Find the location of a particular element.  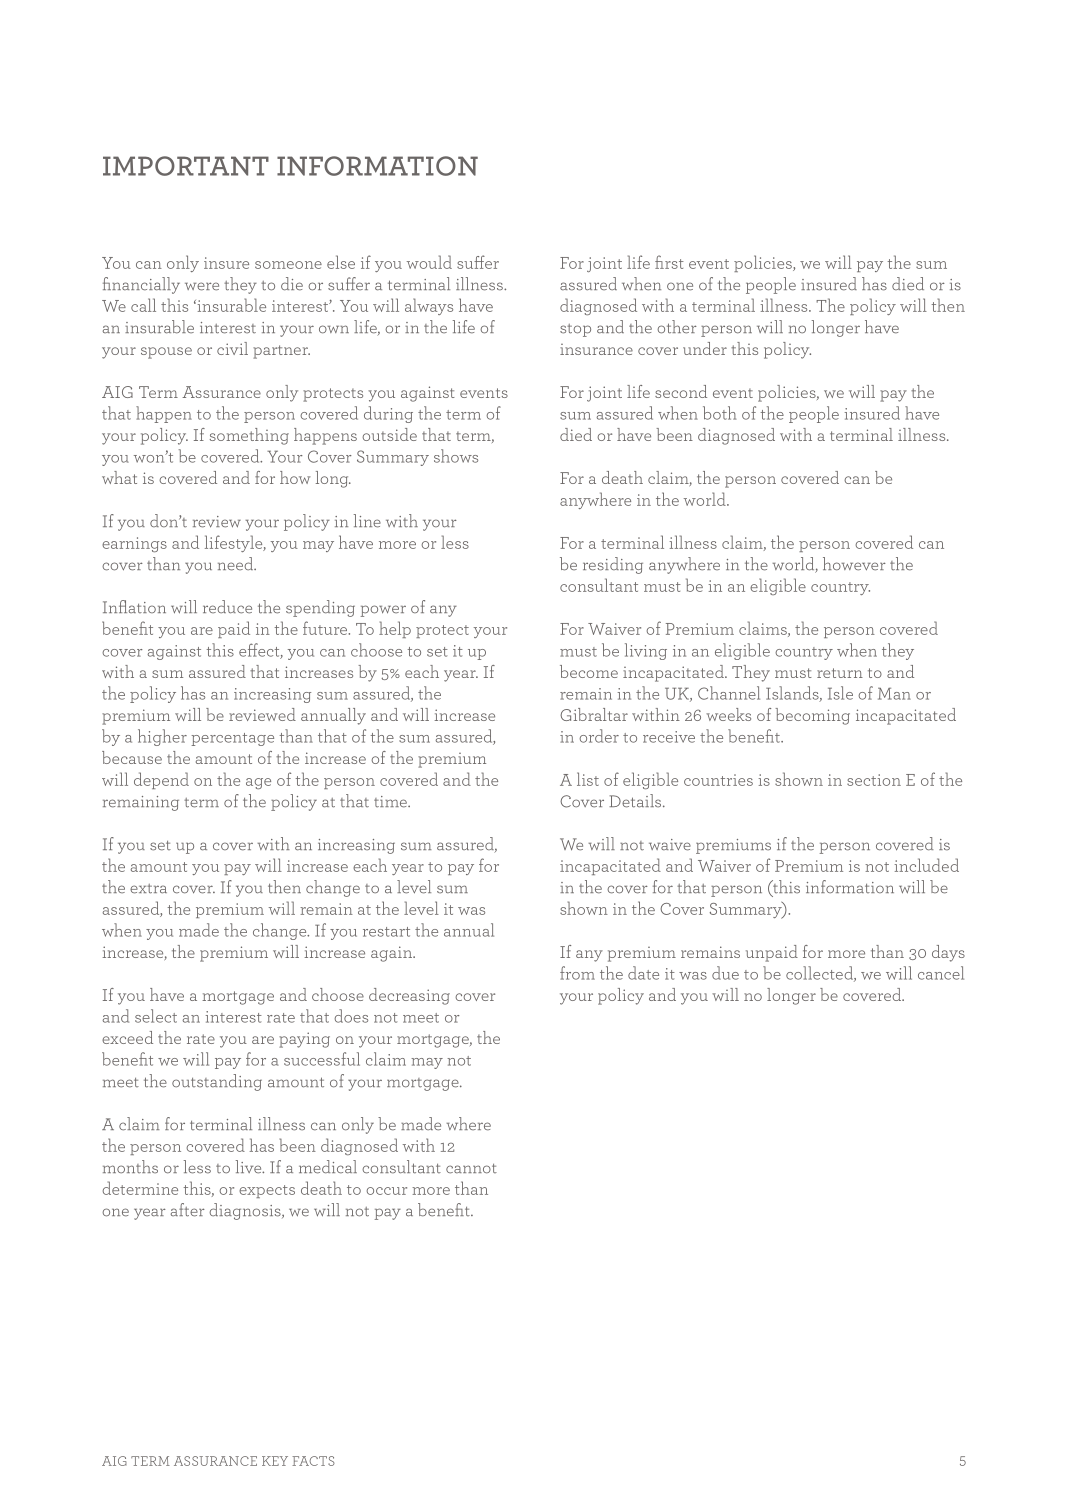

select is located at coordinates (156, 1016).
